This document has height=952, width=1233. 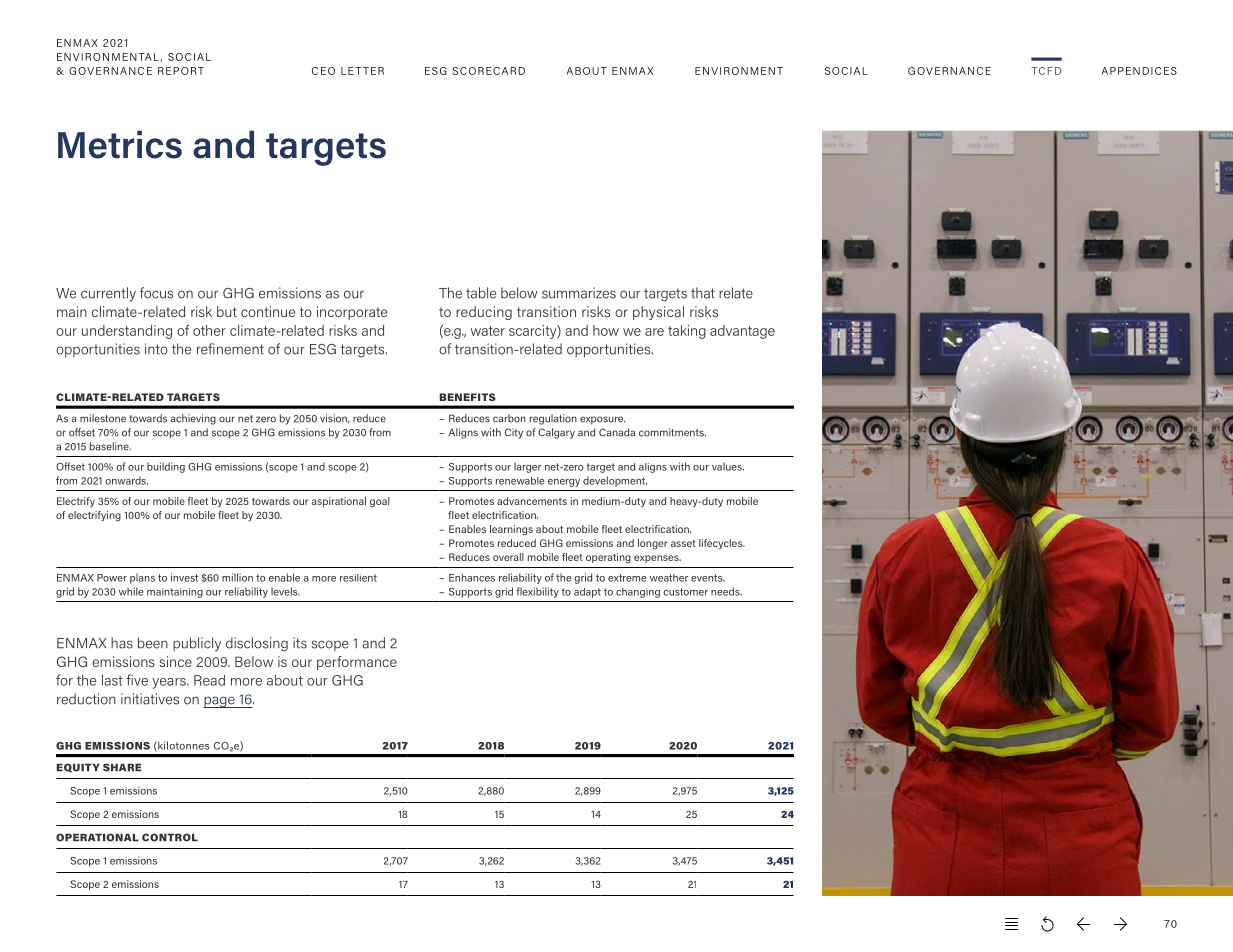 What do you see at coordinates (380, 502) in the document?
I see `goal` at bounding box center [380, 502].
